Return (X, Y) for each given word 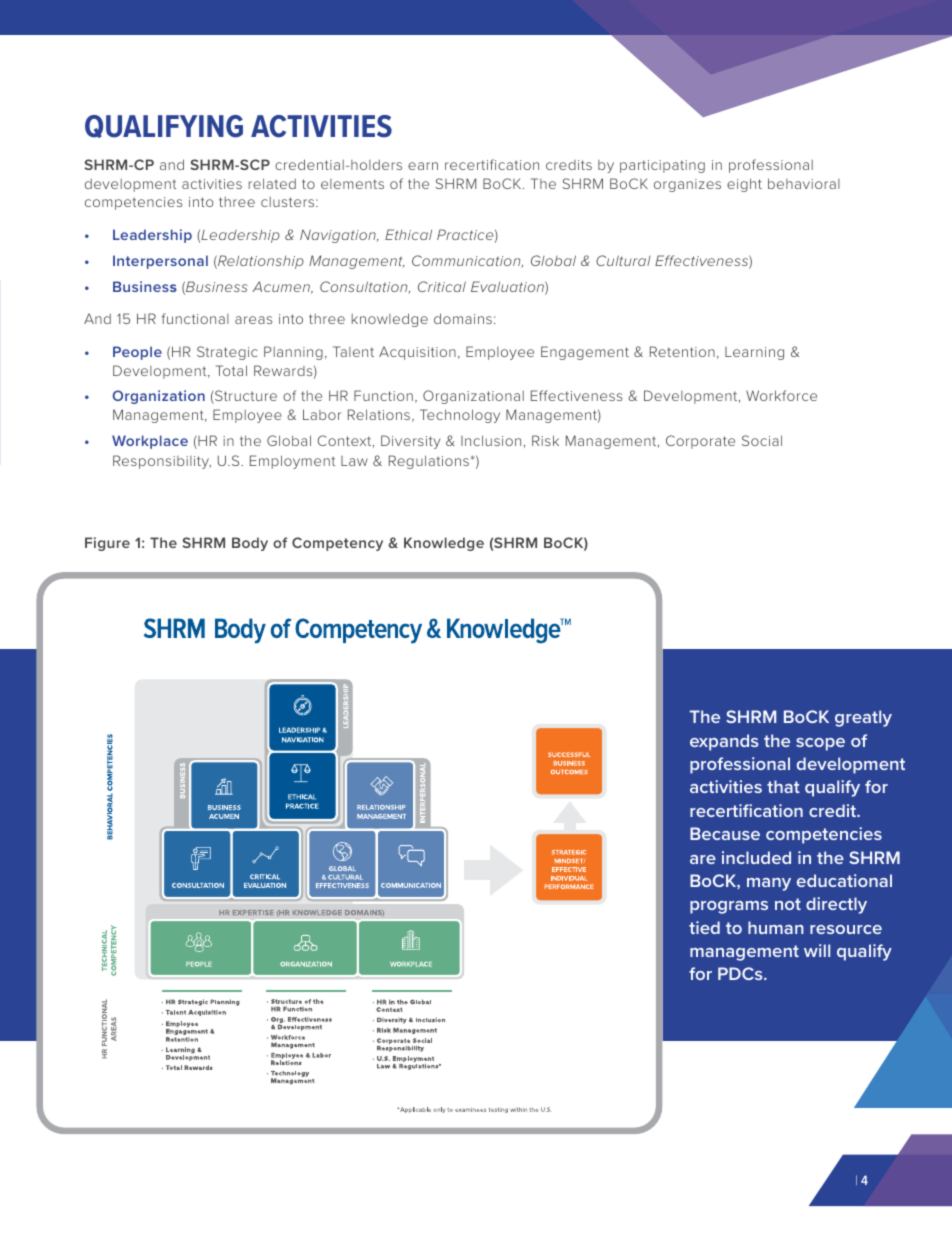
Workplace (150, 442)
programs (729, 907)
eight (744, 185)
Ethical (408, 234)
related (272, 183)
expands (724, 742)
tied (704, 927)
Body (250, 544)
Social (762, 440)
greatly (863, 718)
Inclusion (491, 440)
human (776, 927)
